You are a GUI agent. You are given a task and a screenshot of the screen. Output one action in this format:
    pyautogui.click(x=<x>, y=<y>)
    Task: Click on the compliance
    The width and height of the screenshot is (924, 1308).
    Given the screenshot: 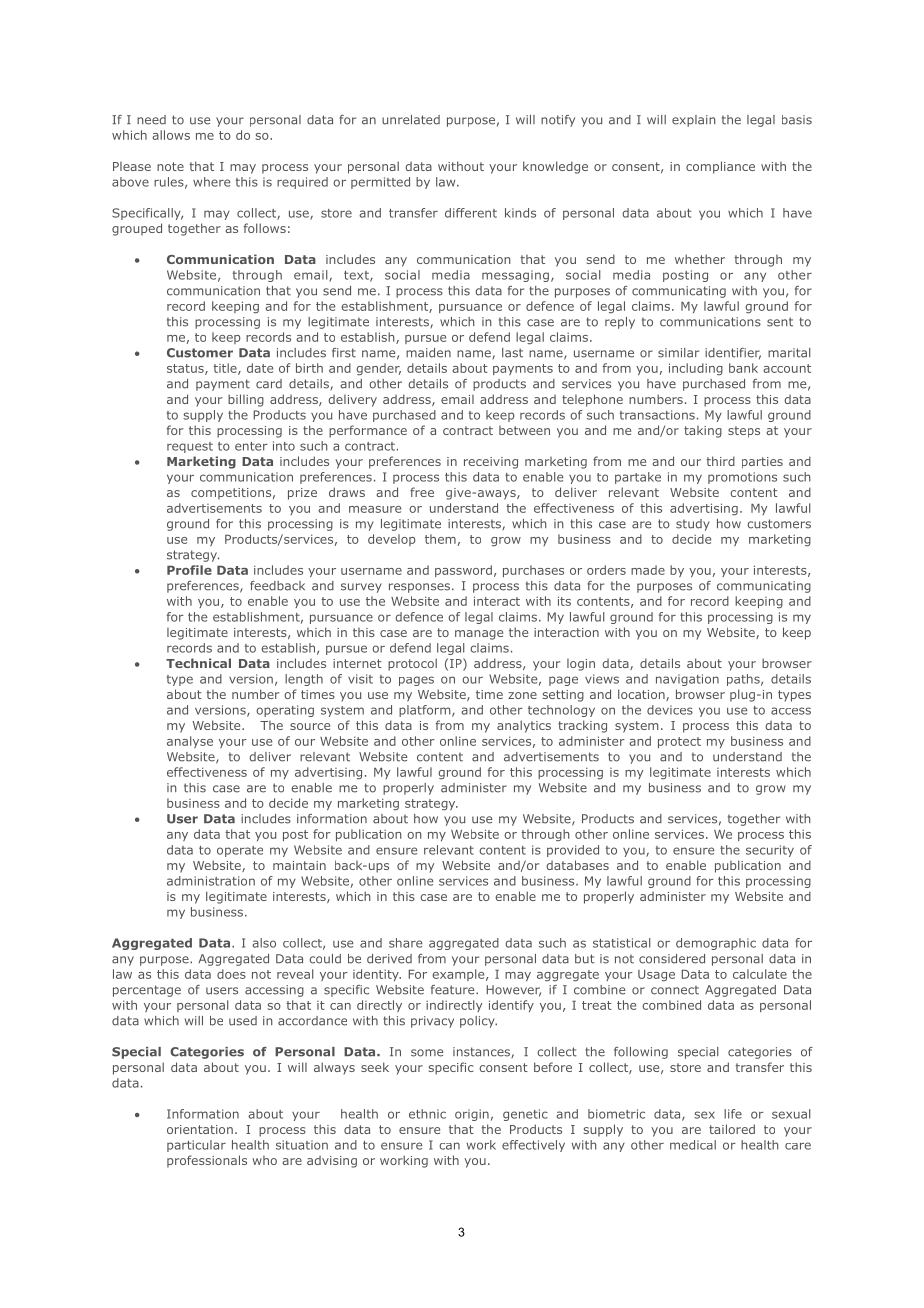 What is the action you would take?
    pyautogui.click(x=720, y=167)
